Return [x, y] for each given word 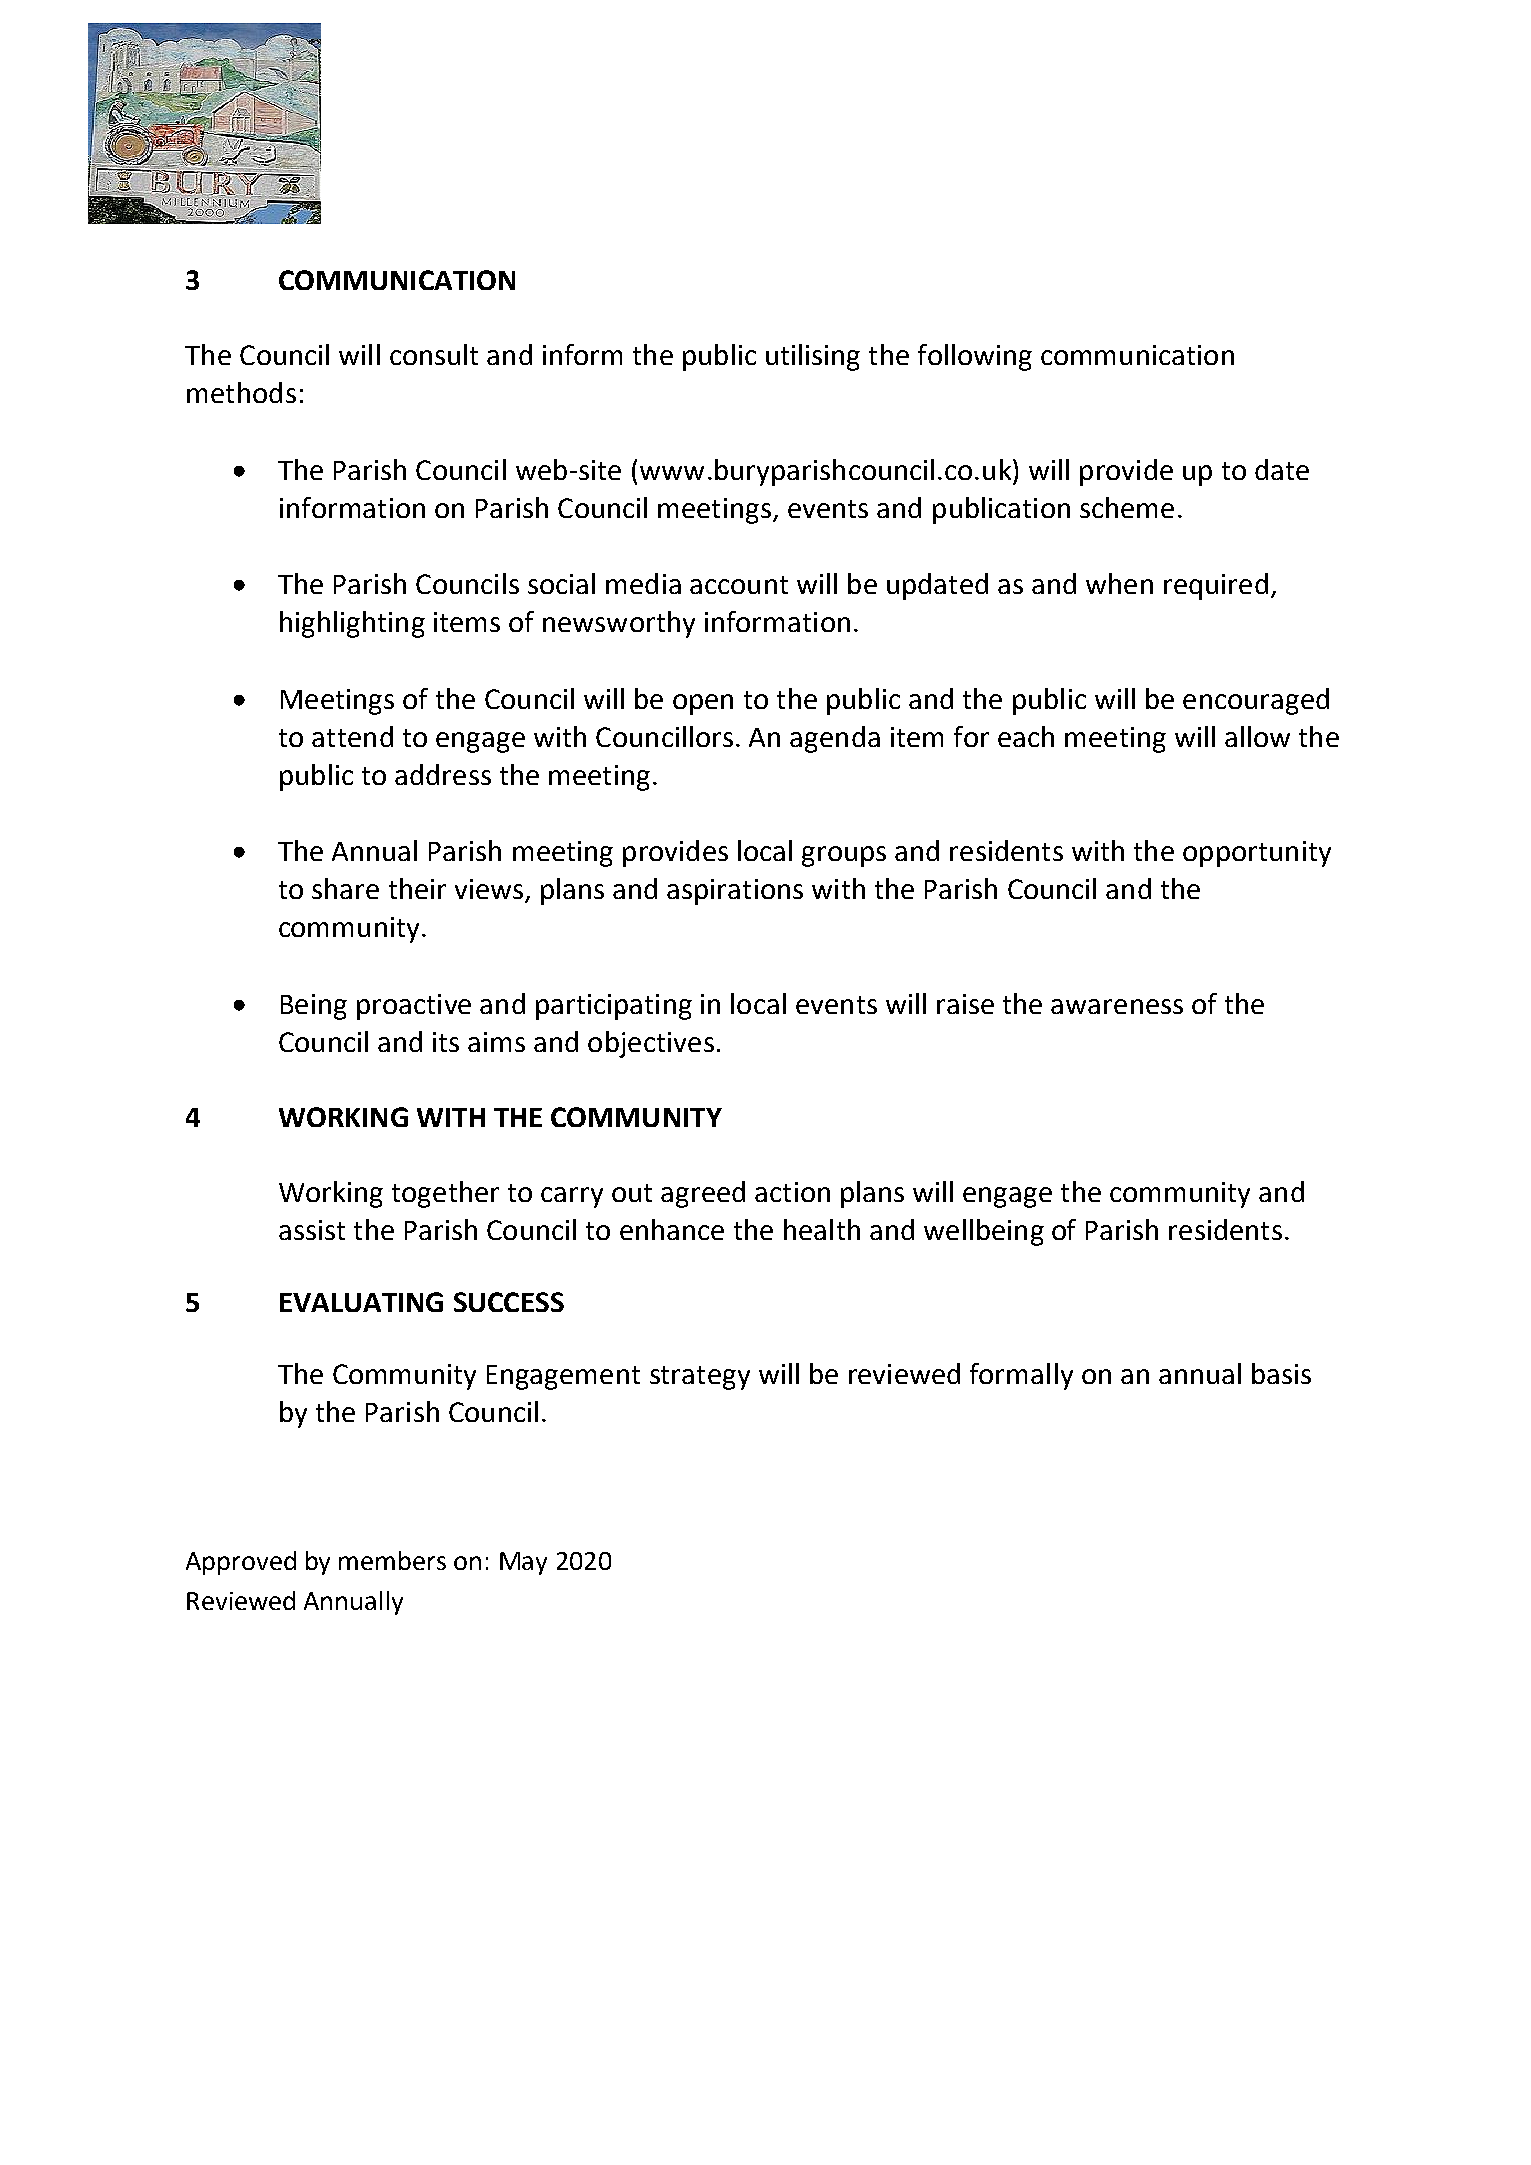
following [975, 357]
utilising [813, 357]
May [523, 1563]
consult [434, 354]
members [392, 1560]
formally [1021, 1376]
